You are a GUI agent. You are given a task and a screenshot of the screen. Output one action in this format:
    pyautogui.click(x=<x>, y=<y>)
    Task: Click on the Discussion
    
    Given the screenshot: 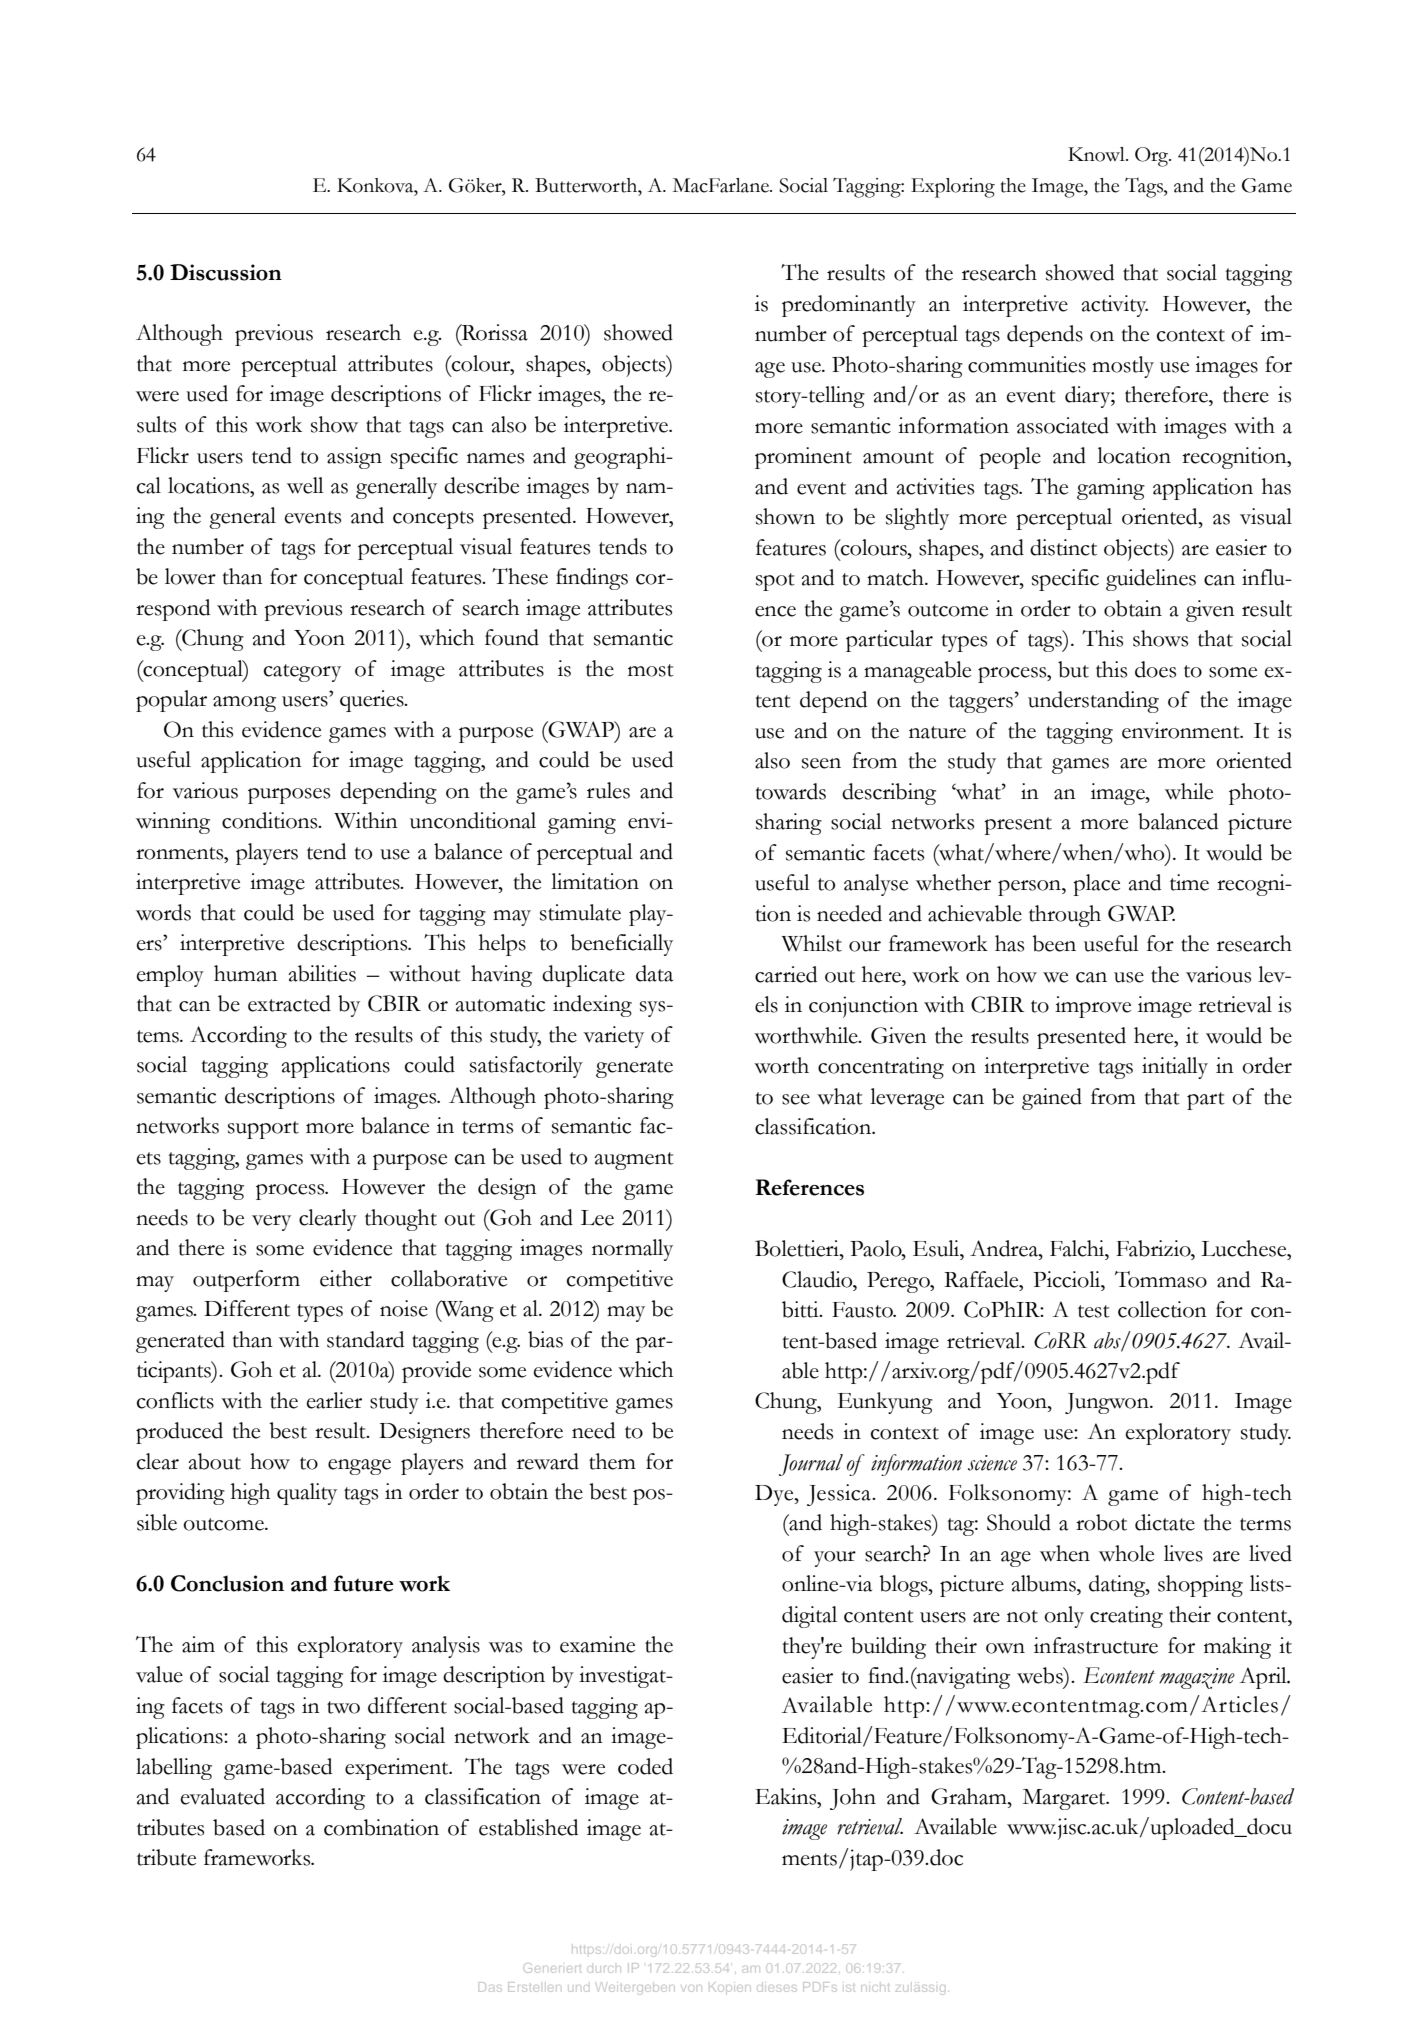 What is the action you would take?
    pyautogui.click(x=226, y=272)
